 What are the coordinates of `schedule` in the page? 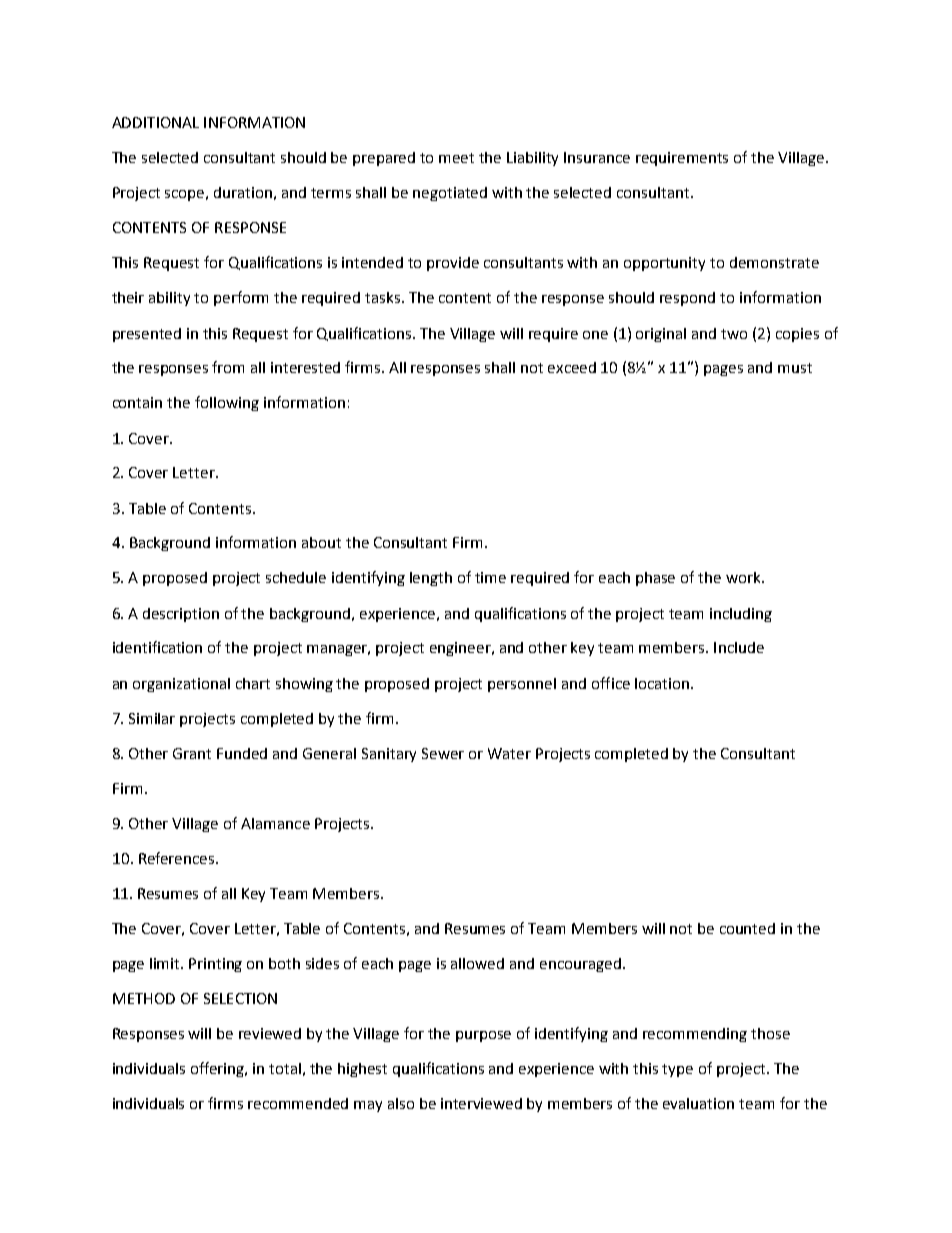 It's located at (296, 577).
